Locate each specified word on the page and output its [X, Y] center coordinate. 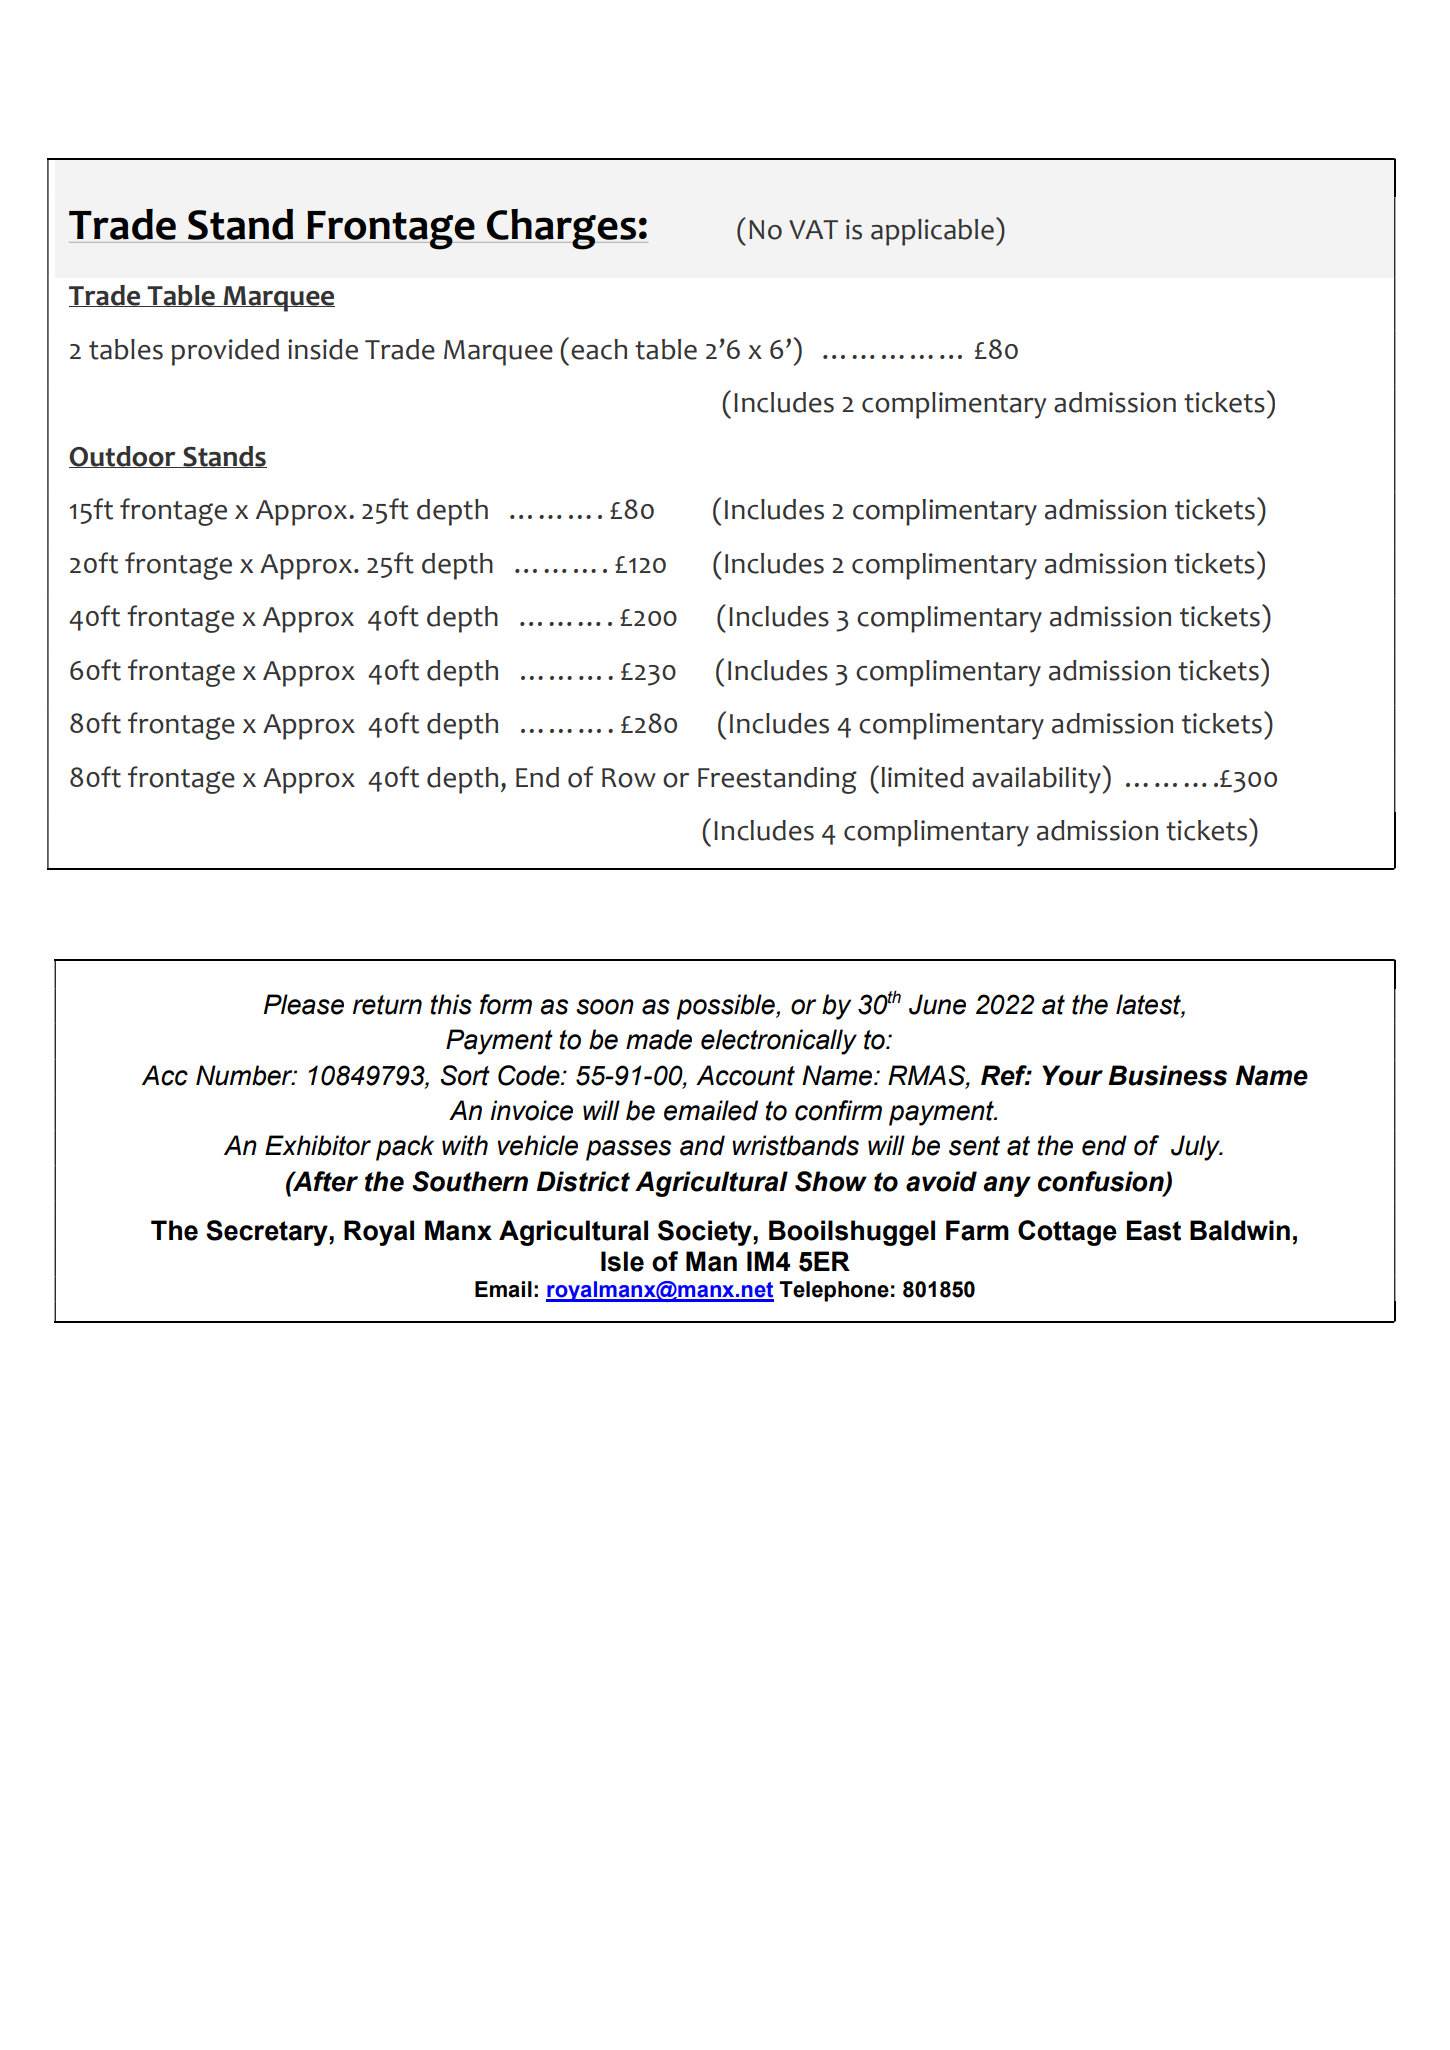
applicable [932, 232]
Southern [470, 1181]
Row [629, 778]
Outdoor [123, 457]
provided [225, 352]
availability [1037, 780]
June [937, 1004]
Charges [562, 229]
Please [303, 1004]
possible [726, 1007]
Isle [622, 1261]
